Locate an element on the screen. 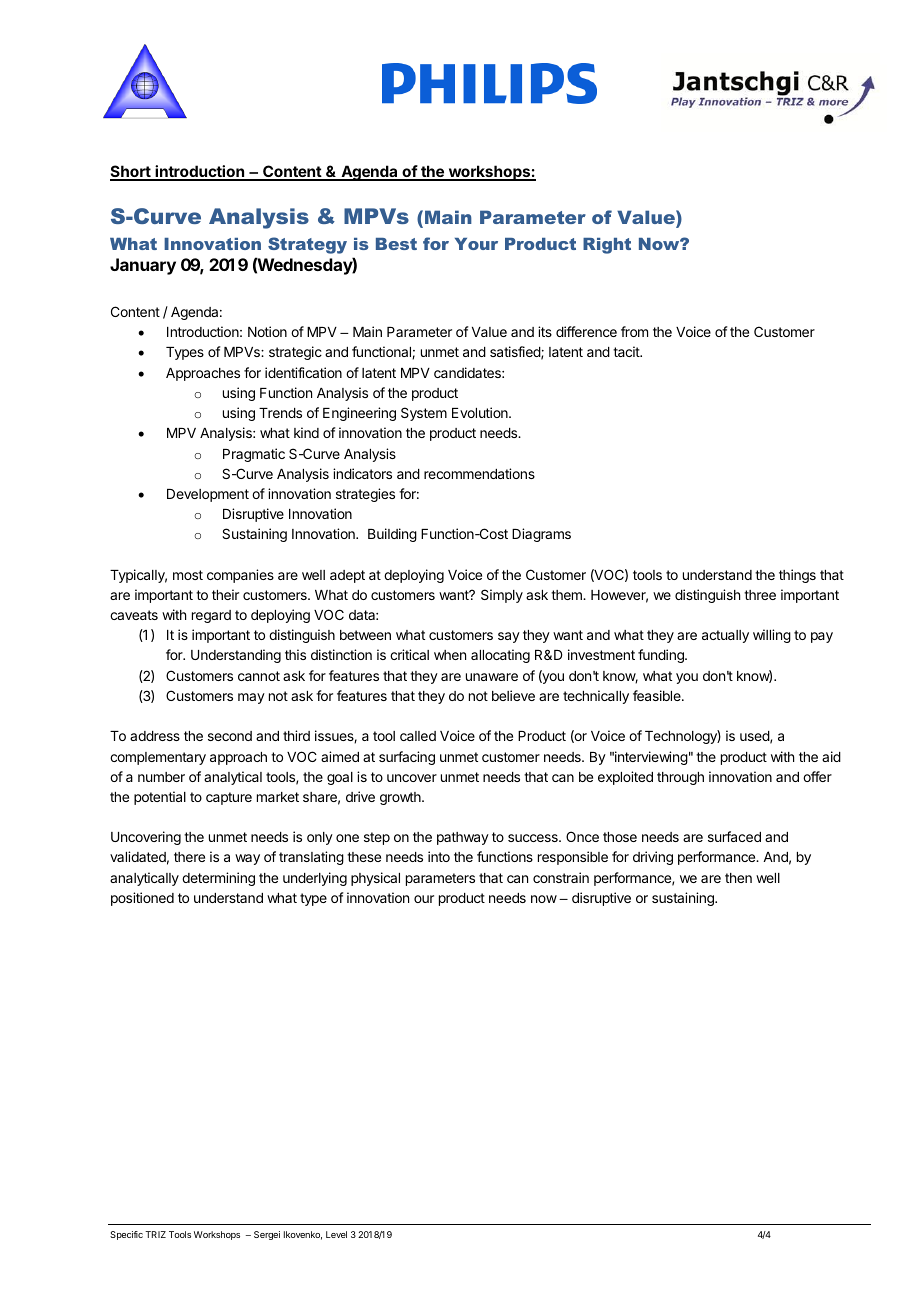  determining is located at coordinates (218, 879).
